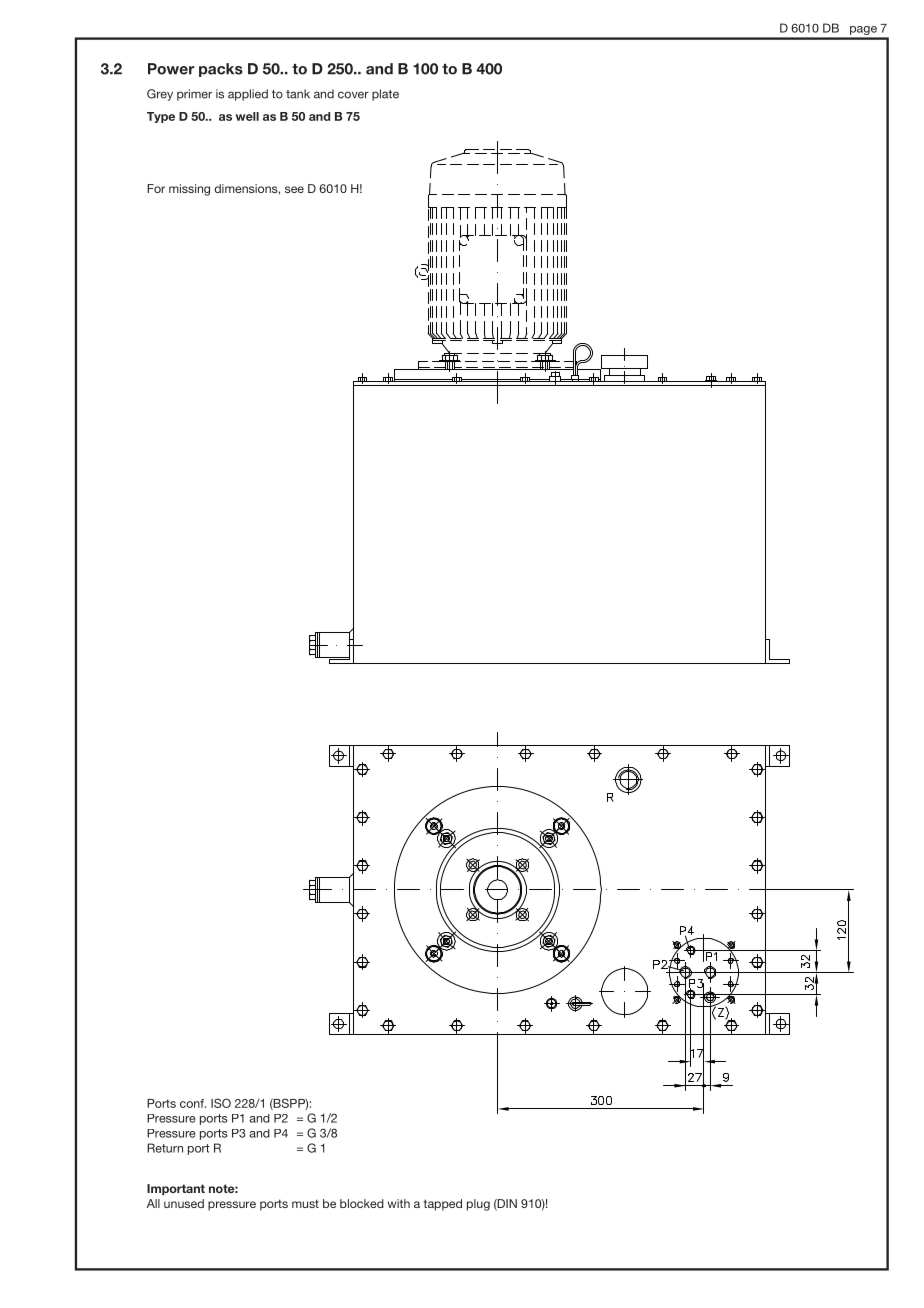  Describe the element at coordinates (221, 1103) in the screenshot. I see `ISO` at that location.
